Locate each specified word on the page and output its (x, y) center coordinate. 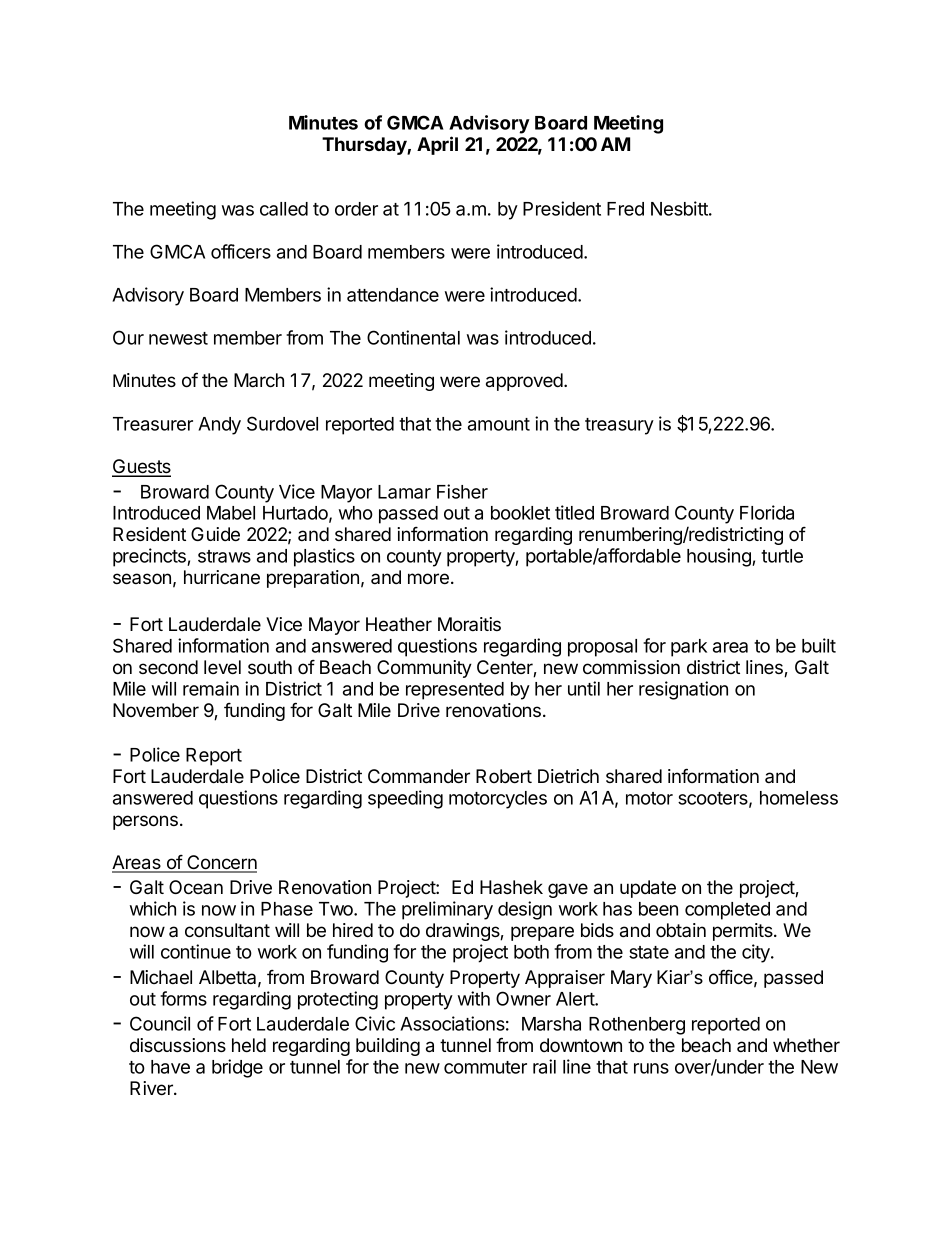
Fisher (462, 491)
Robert (504, 776)
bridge (237, 1068)
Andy (219, 426)
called (284, 209)
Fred (625, 209)
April (437, 145)
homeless (799, 798)
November (156, 710)
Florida (767, 512)
